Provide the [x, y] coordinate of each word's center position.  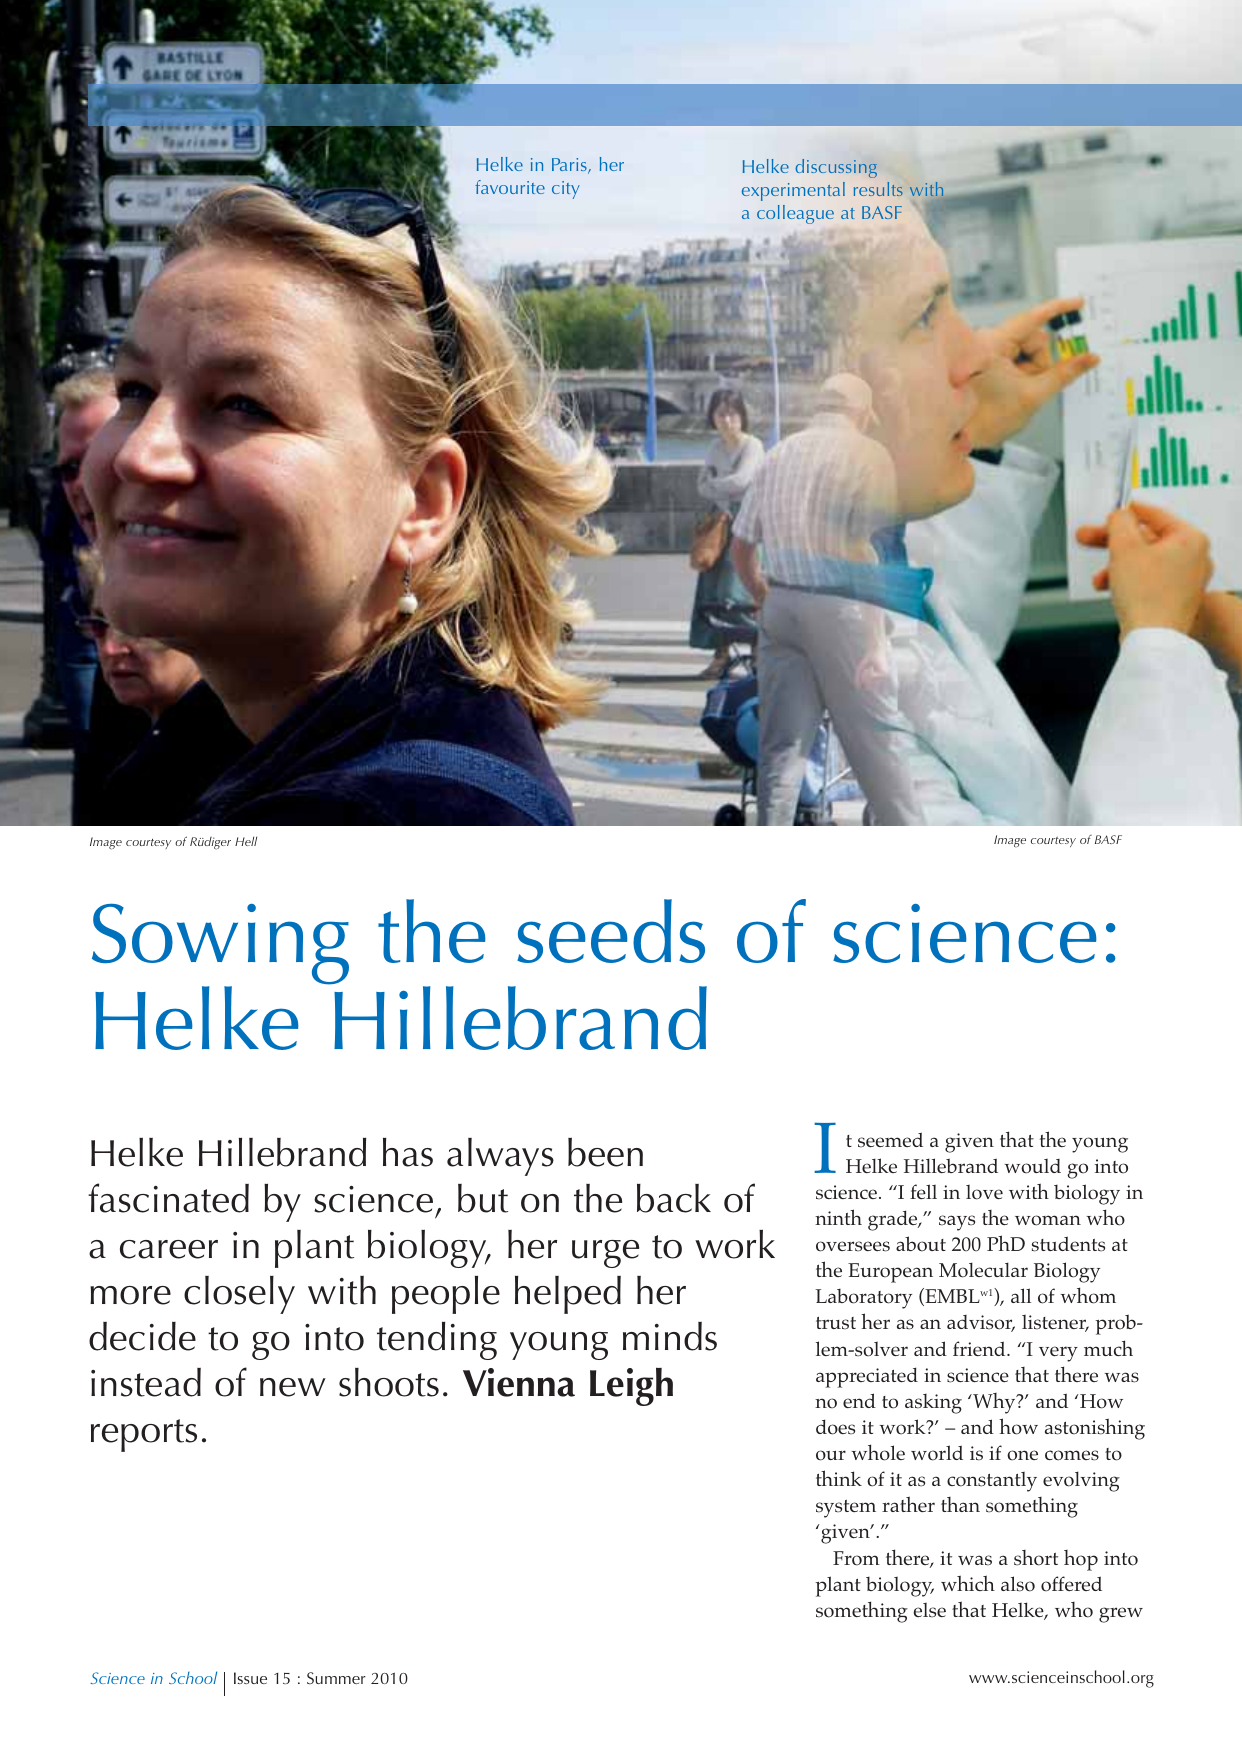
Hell [246, 841]
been [605, 1152]
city [566, 190]
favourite [510, 187]
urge [605, 1254]
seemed [890, 1140]
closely [239, 1295]
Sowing [220, 945]
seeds [611, 931]
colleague [795, 214]
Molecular [983, 1270]
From [856, 1558]
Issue [250, 1678]
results [878, 189]
